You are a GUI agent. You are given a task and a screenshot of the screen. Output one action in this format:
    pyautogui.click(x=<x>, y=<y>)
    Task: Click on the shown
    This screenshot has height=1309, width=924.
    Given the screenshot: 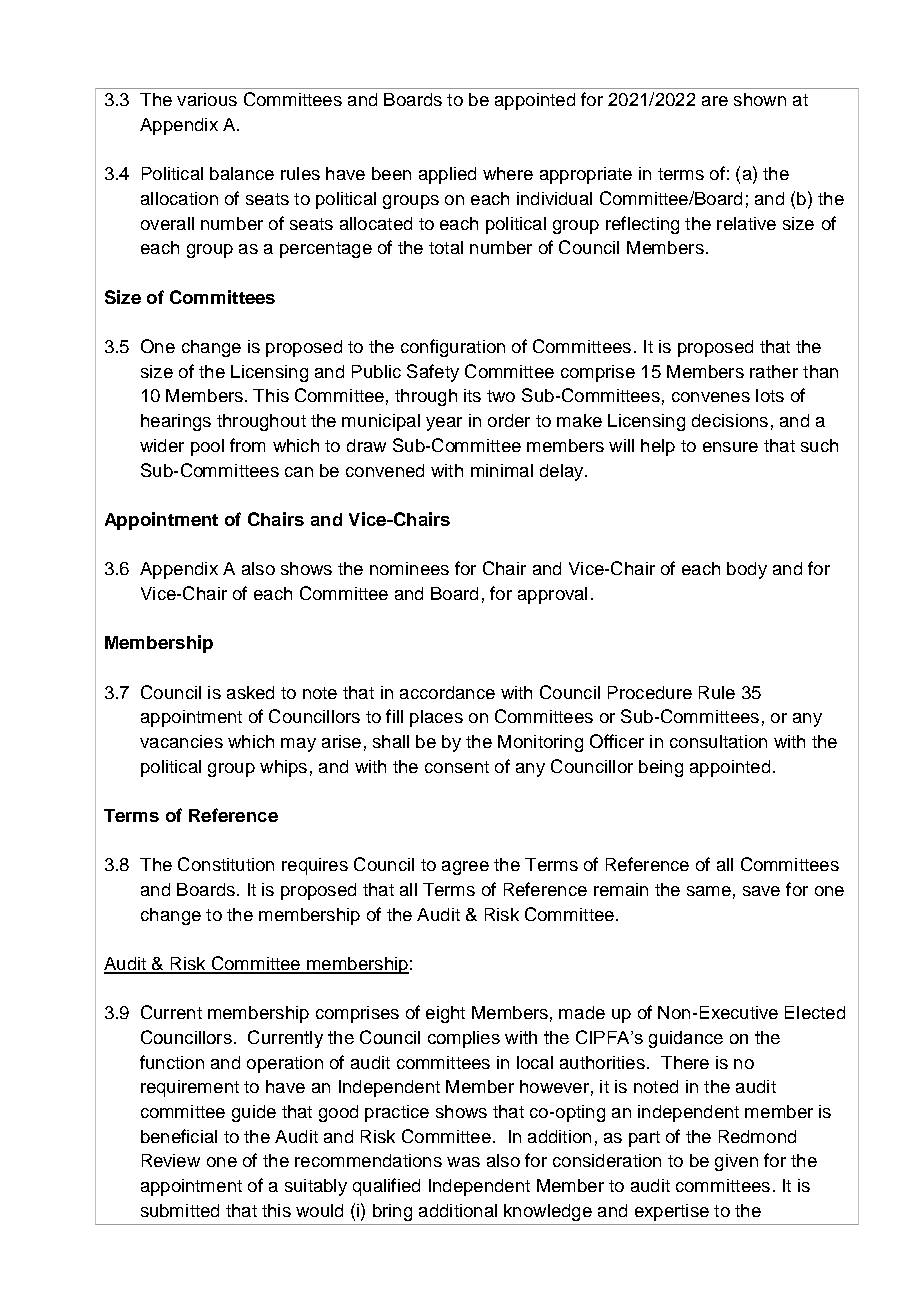 What is the action you would take?
    pyautogui.click(x=760, y=99)
